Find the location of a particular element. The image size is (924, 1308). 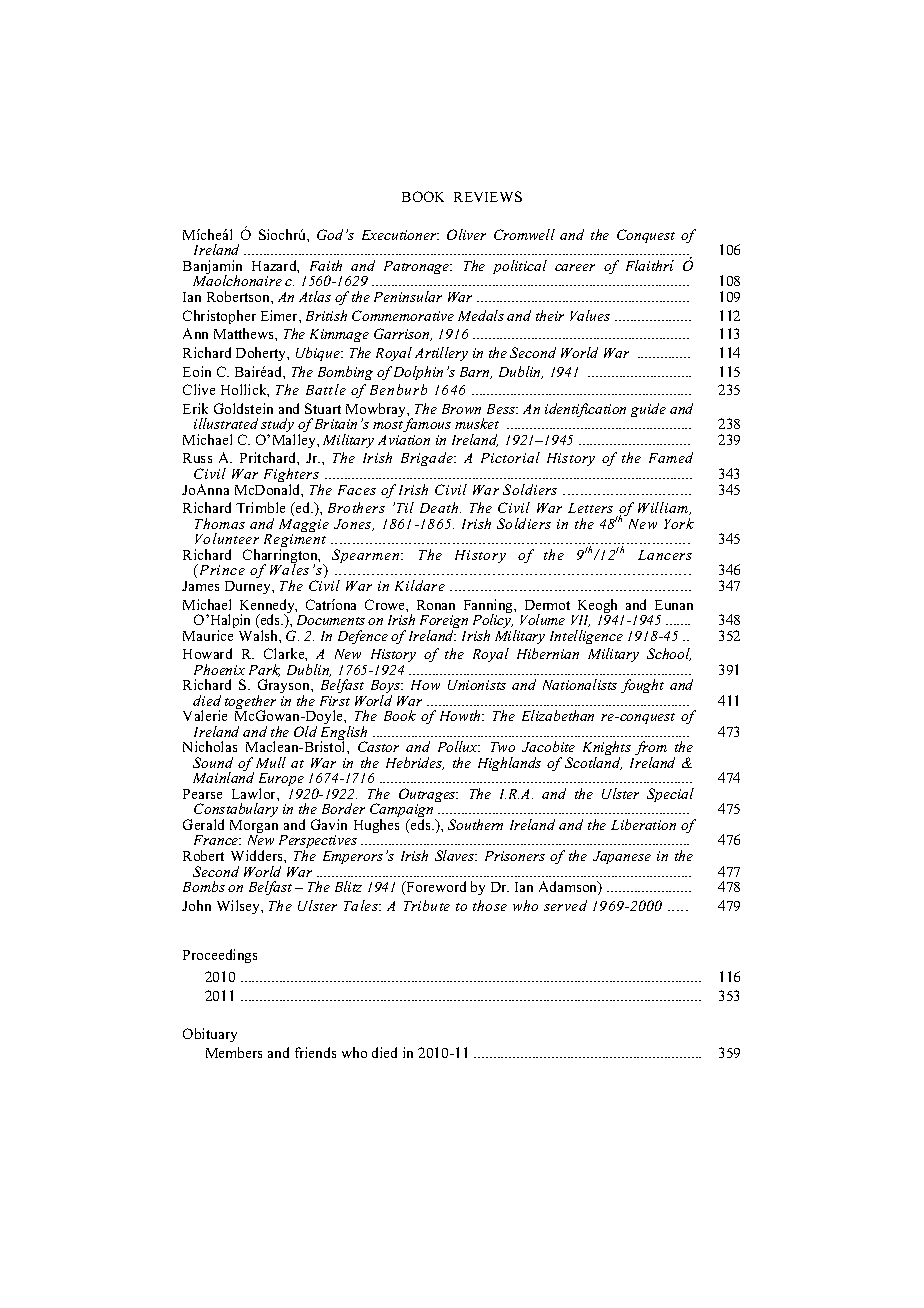

Mull is located at coordinates (271, 762).
